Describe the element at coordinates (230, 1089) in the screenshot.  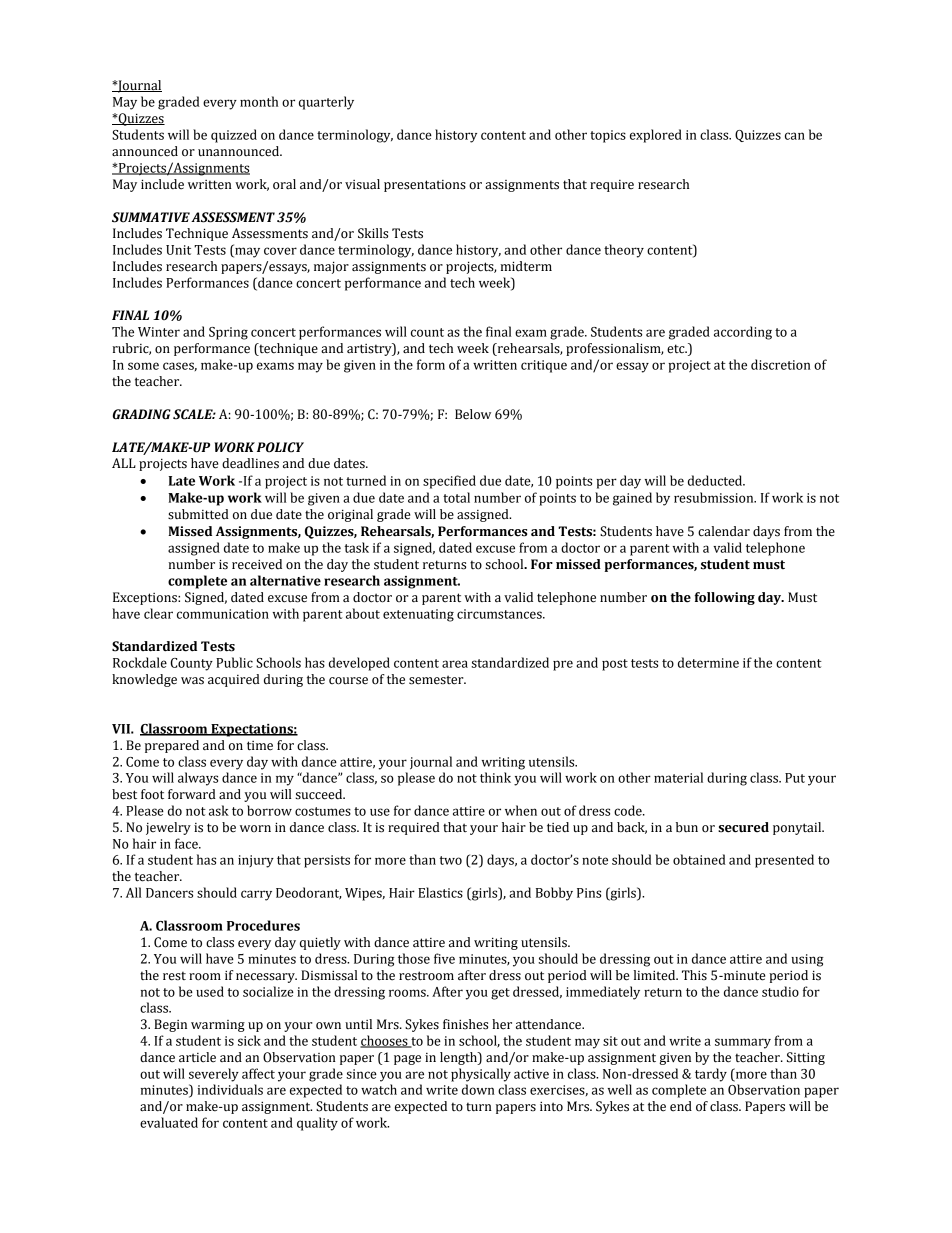
I see `individuals` at that location.
